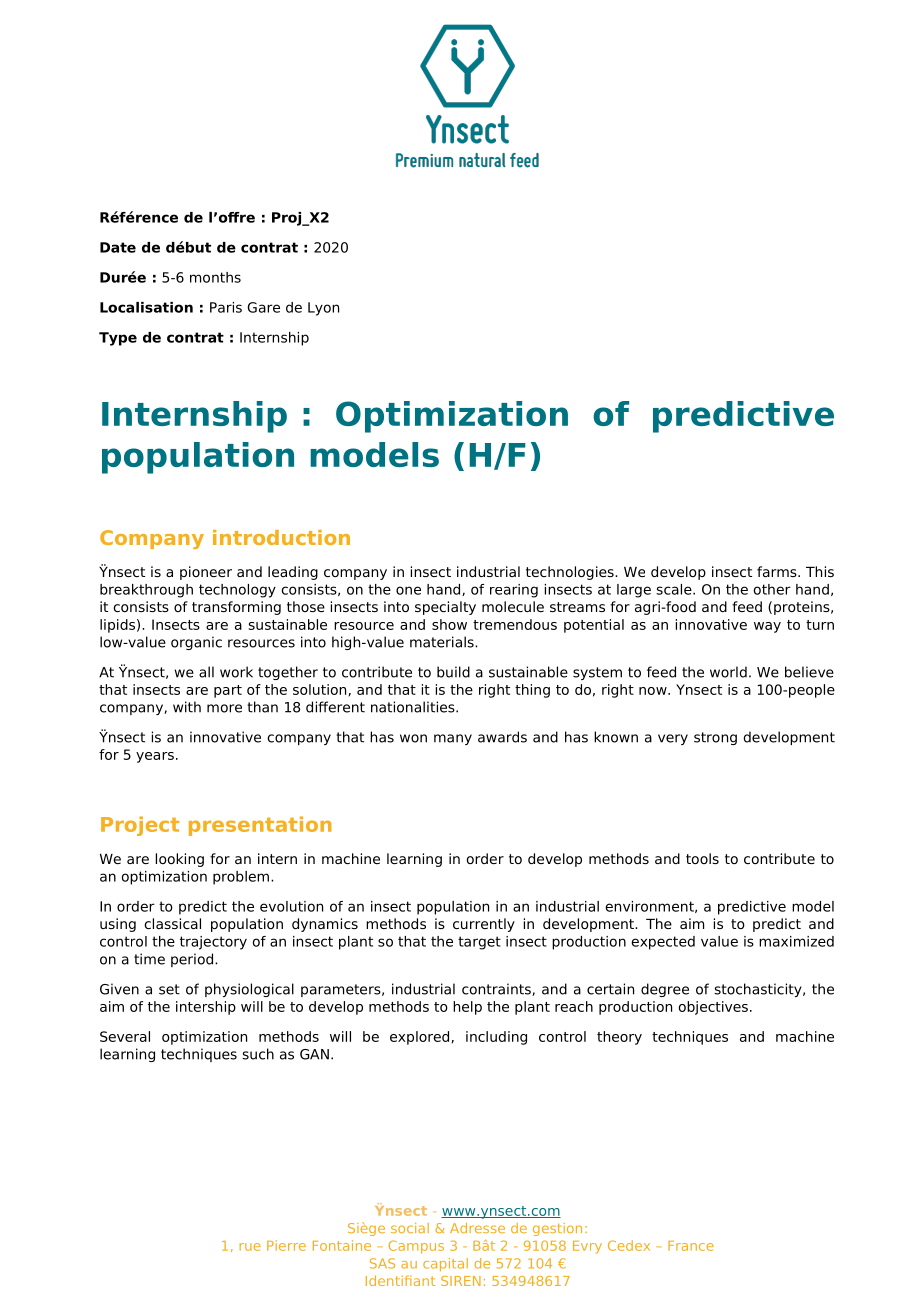 This screenshot has width=924, height=1308. Describe the element at coordinates (778, 571) in the screenshot. I see `farms` at that location.
